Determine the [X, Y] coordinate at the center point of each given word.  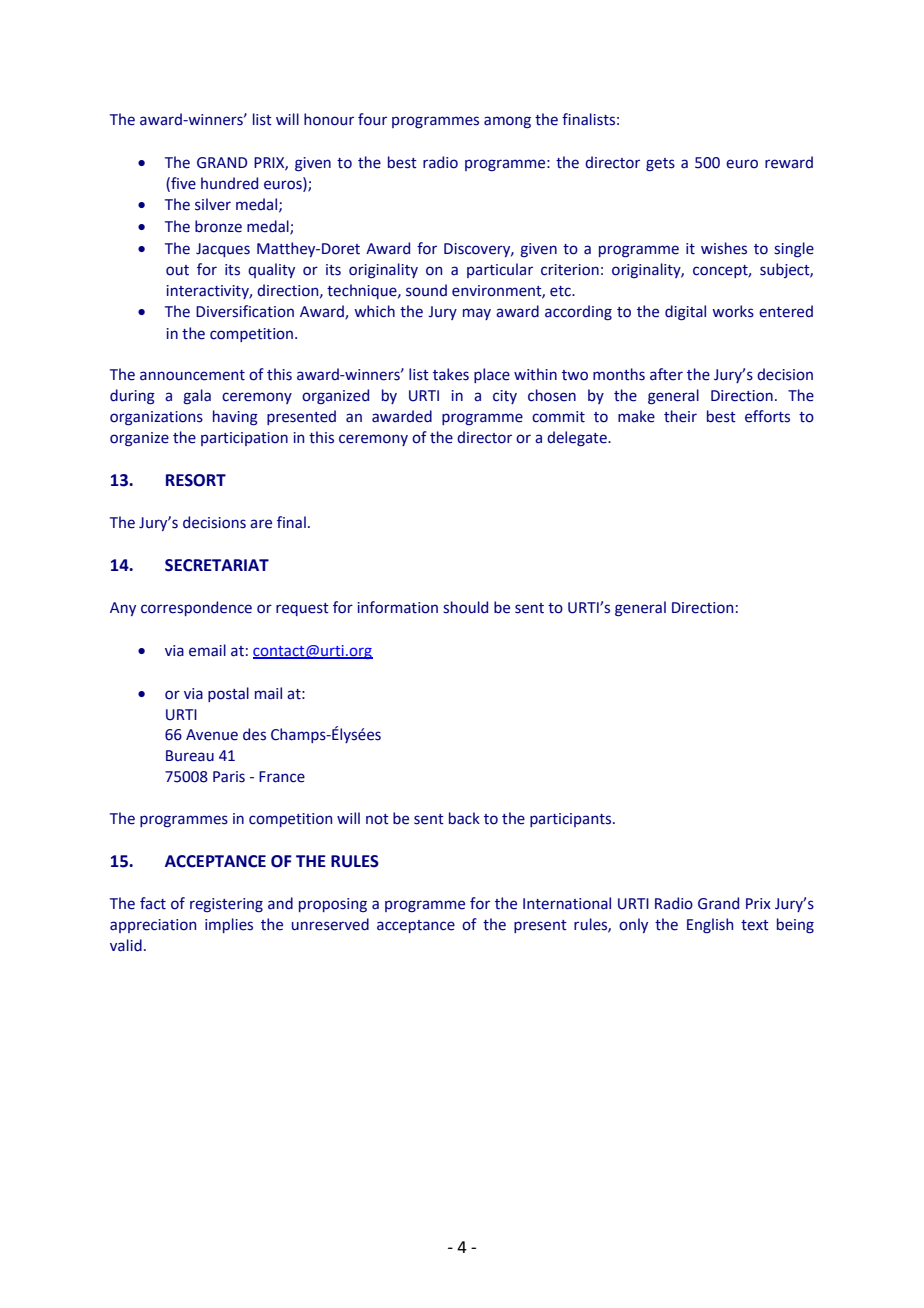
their [680, 416]
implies [229, 925]
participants [572, 820]
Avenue [212, 735]
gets [660, 164]
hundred [229, 183]
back [464, 818]
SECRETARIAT [217, 565]
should [465, 607]
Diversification [245, 311]
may [477, 314]
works [733, 311]
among [507, 122]
